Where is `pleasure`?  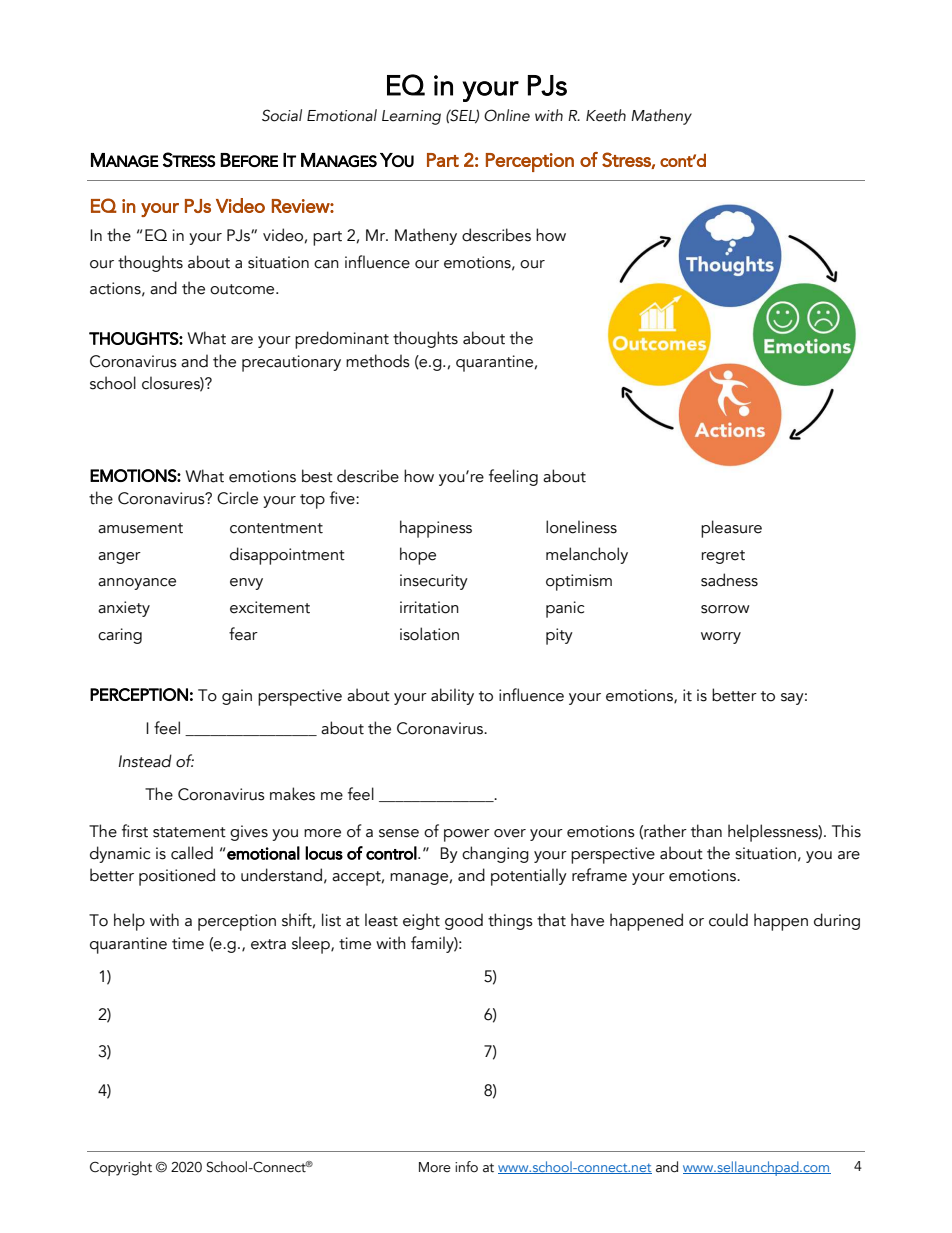 pleasure is located at coordinates (731, 529).
